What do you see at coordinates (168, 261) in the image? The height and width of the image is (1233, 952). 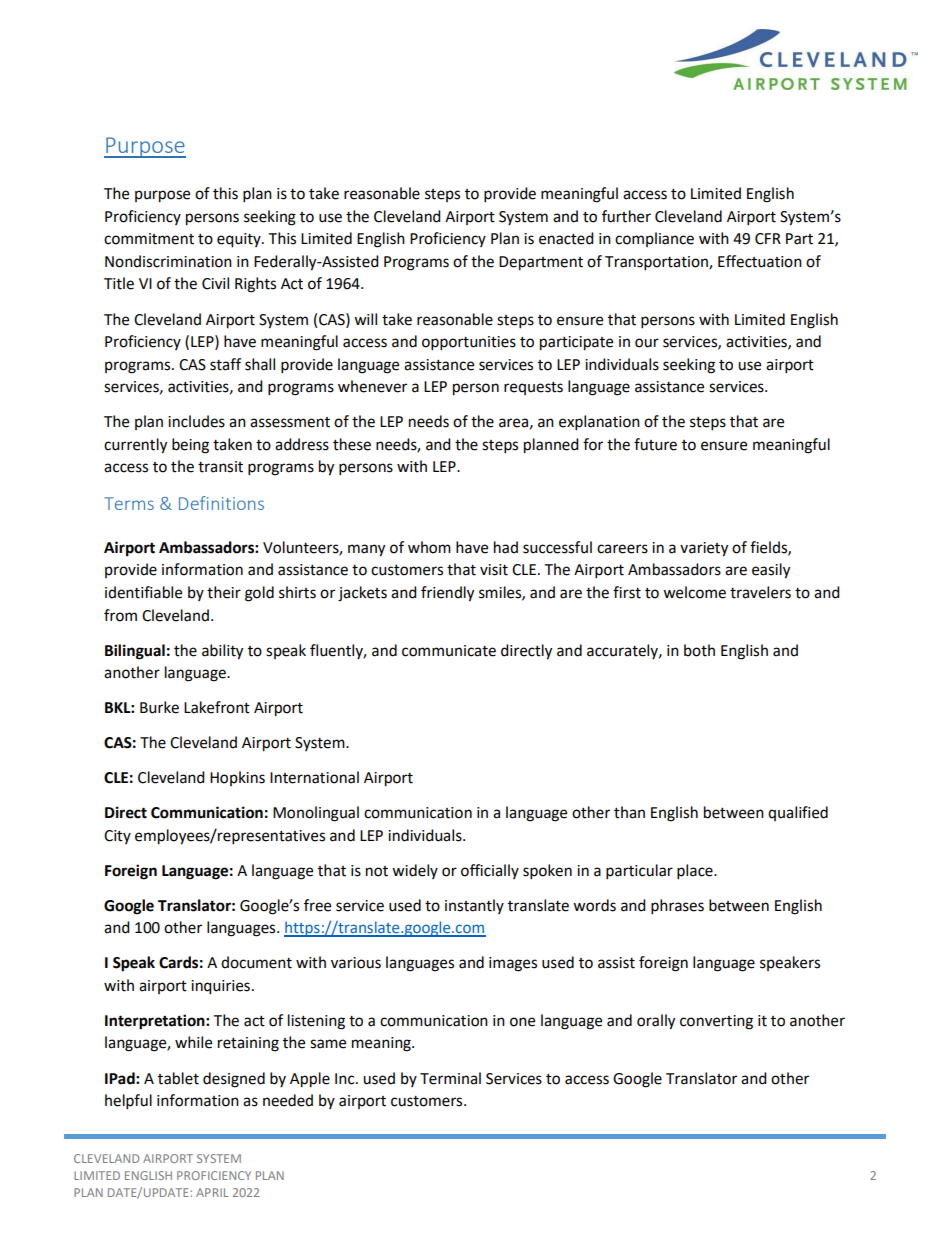 I see `Nondiscrimination` at bounding box center [168, 261].
